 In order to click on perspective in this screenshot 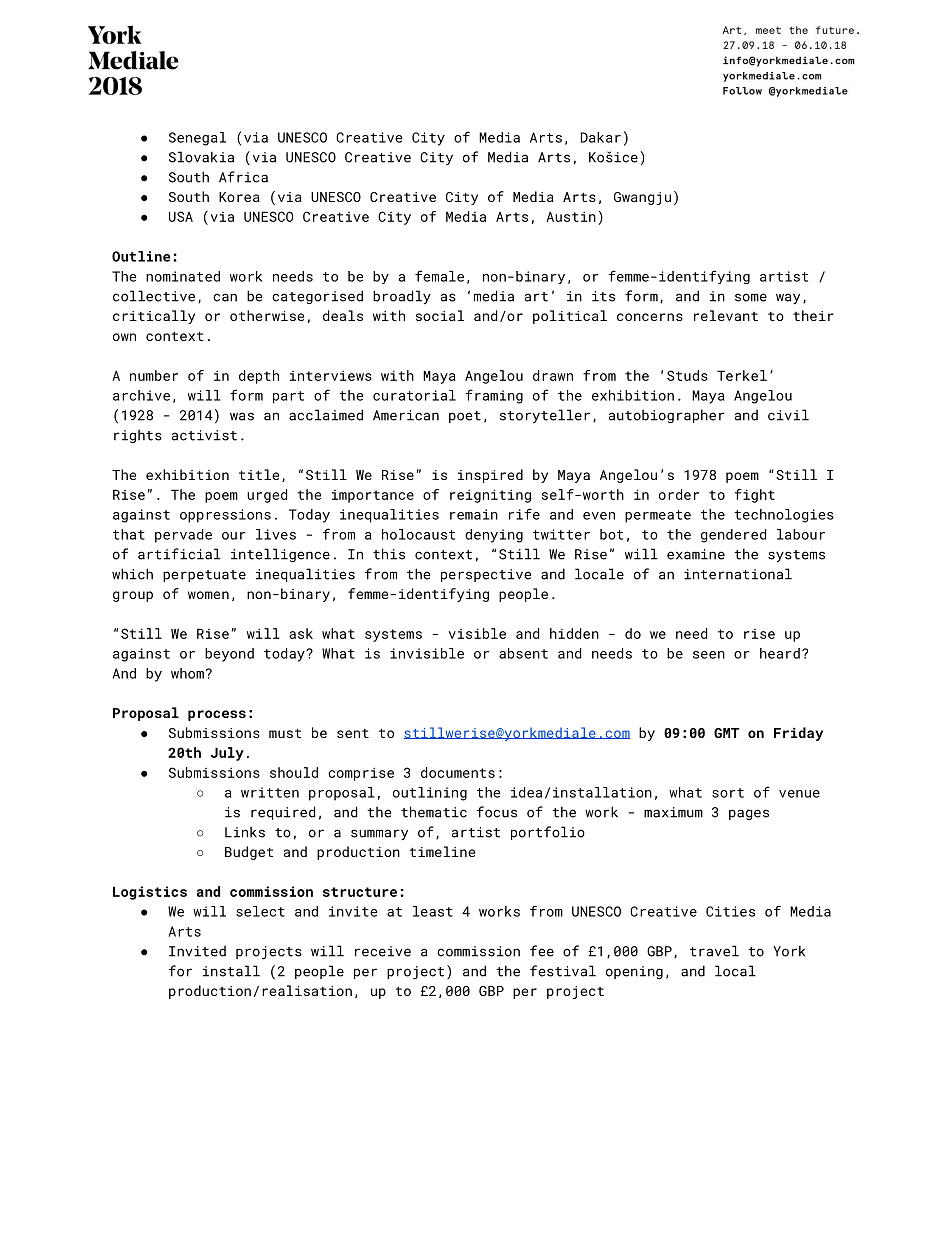, I will do `click(486, 575)`.
